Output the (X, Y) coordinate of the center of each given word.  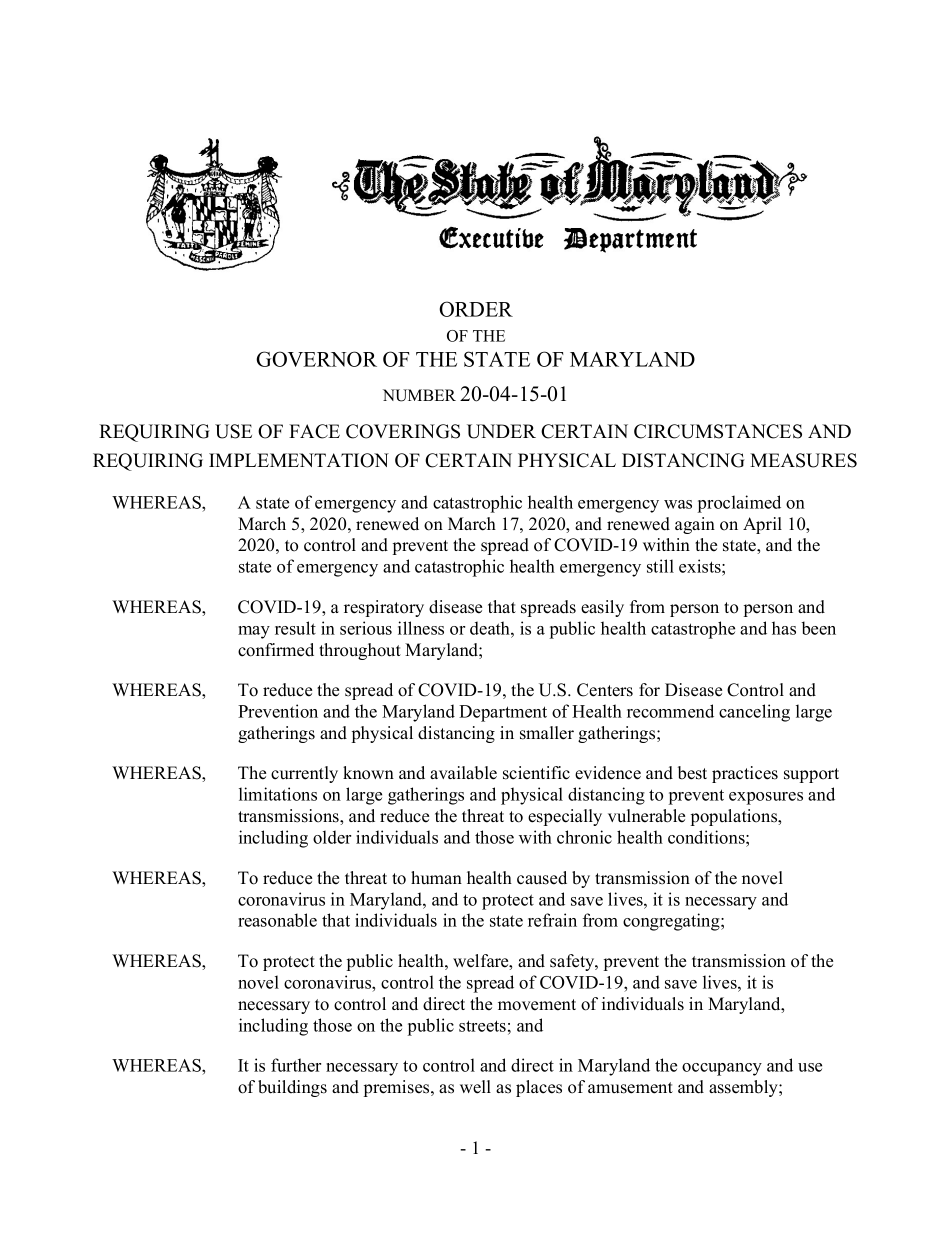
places (539, 1088)
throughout (360, 651)
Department (503, 713)
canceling (754, 713)
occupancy (722, 1069)
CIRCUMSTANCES (718, 431)
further (296, 1065)
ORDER (476, 309)
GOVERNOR (316, 359)
